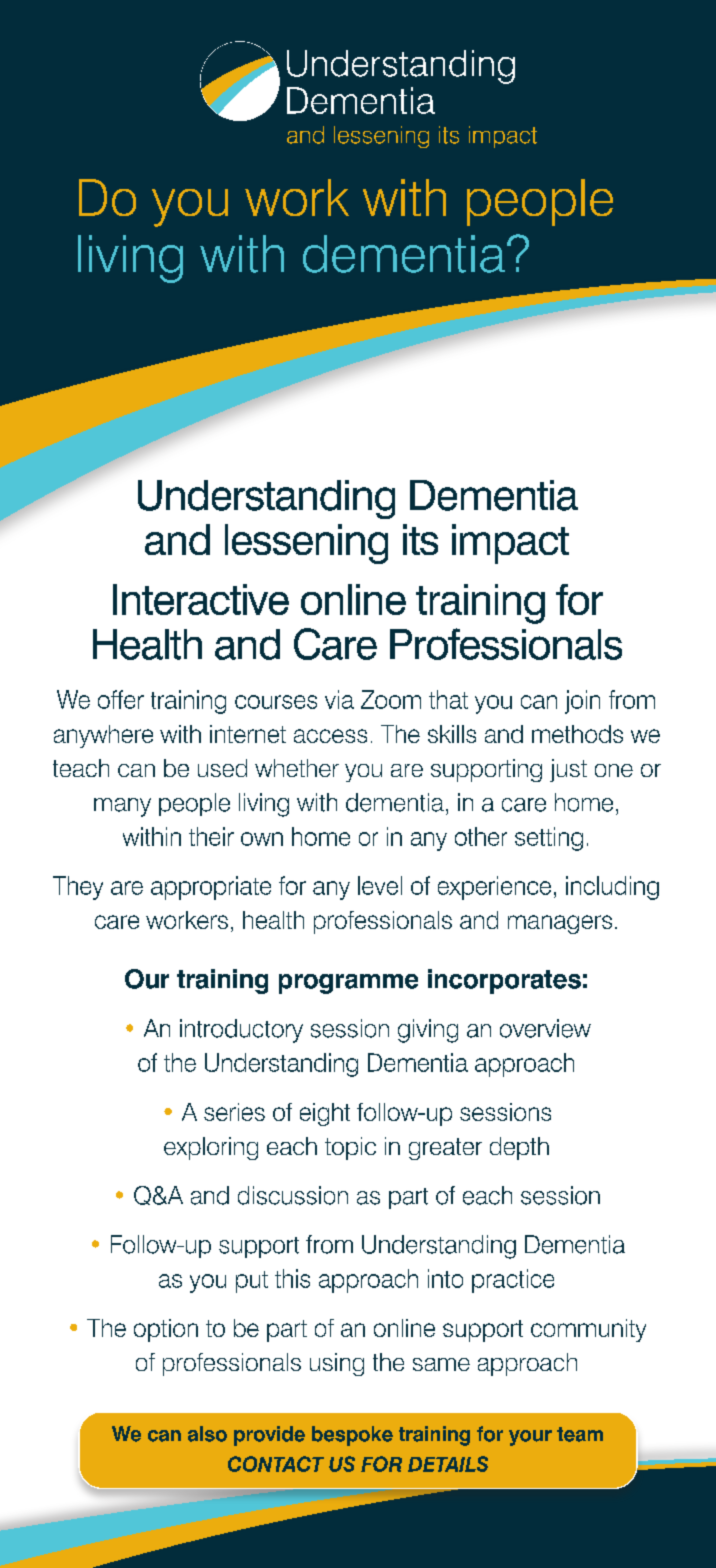 Image resolution: width=716 pixels, height=1568 pixels. What do you see at coordinates (380, 885) in the document?
I see `level` at bounding box center [380, 885].
